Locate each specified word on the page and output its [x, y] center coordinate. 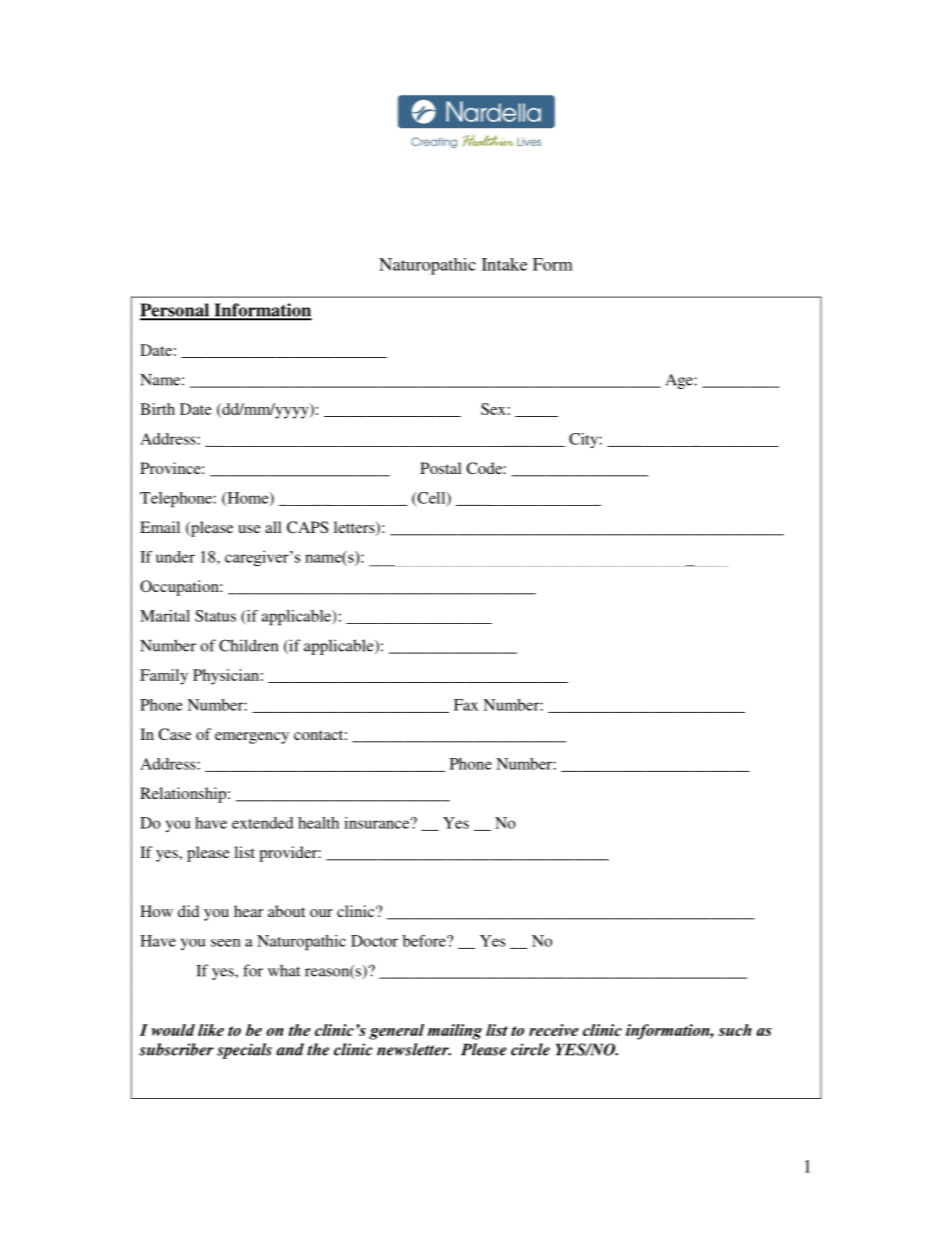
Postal [441, 468]
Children [248, 645]
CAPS [307, 527]
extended [262, 823]
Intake [504, 264]
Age [680, 381]
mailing [455, 1032]
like [211, 1030]
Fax [466, 705]
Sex [494, 409]
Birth [157, 409]
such [735, 1030]
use [249, 529]
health [318, 823]
